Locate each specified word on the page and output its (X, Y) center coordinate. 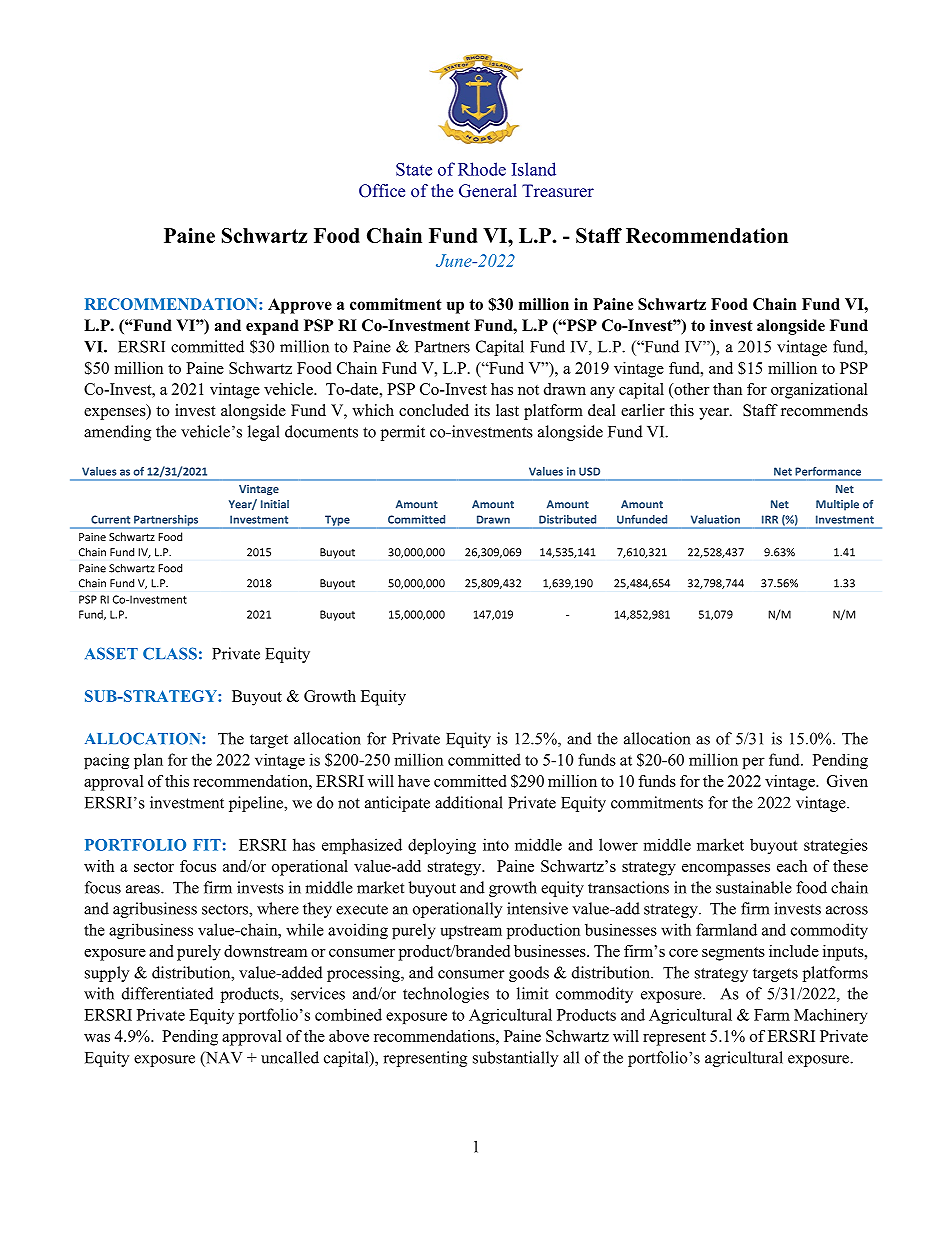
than (727, 389)
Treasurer (558, 190)
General (488, 191)
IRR (770, 519)
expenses (116, 414)
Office (382, 191)
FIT (207, 845)
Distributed (567, 519)
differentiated (168, 993)
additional (469, 802)
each (792, 866)
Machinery (831, 1016)
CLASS (170, 653)
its (482, 410)
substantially (515, 1059)
